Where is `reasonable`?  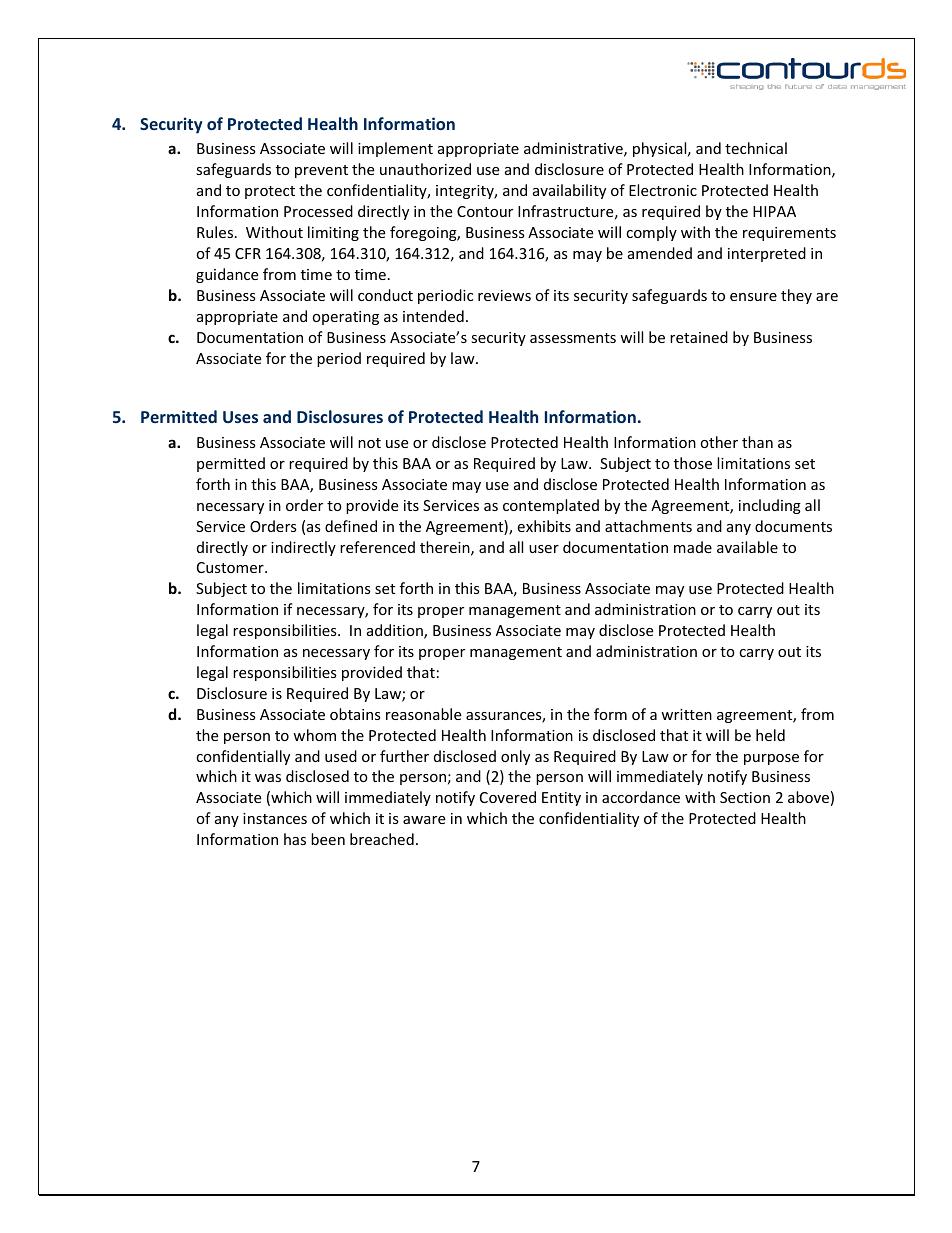
reasonable is located at coordinates (423, 714).
